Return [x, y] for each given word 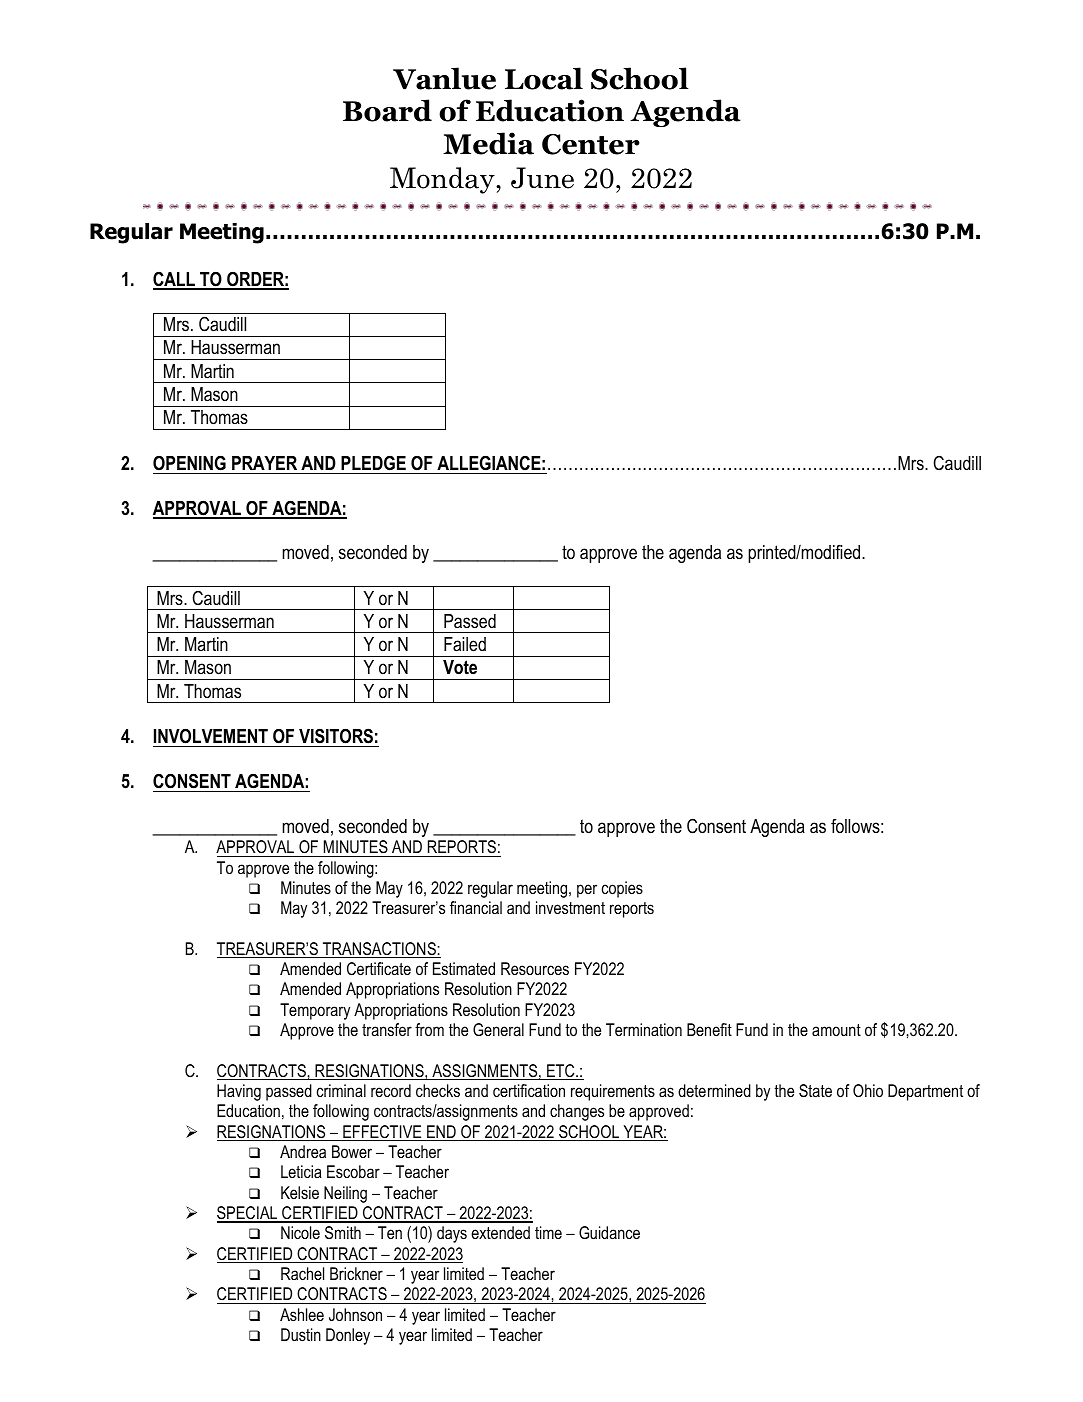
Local [544, 78]
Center [591, 144]
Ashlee [302, 1314]
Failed [465, 644]
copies [622, 889]
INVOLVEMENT [211, 736]
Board [387, 110]
